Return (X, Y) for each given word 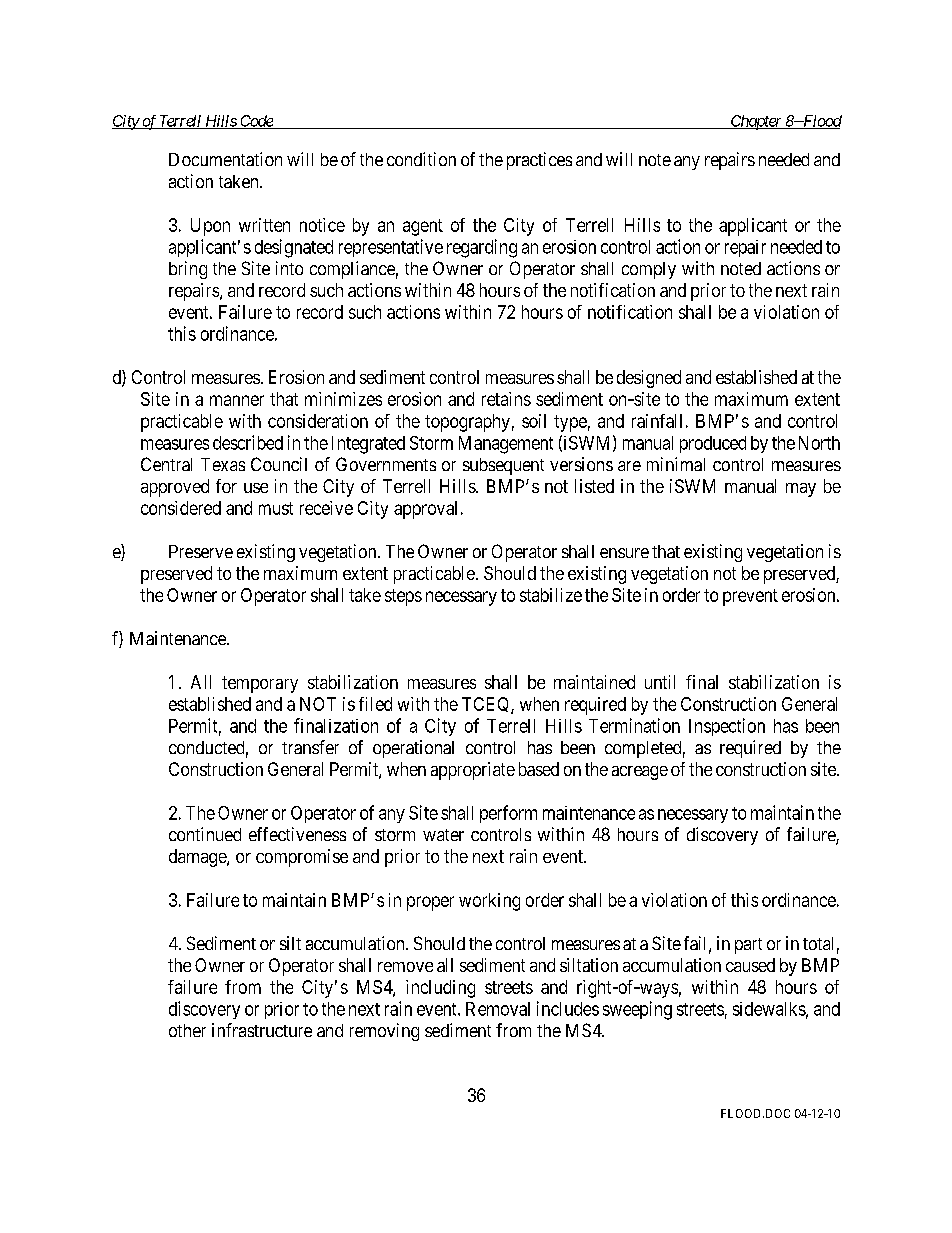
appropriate (473, 771)
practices (539, 161)
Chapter (756, 122)
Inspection (727, 727)
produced (713, 444)
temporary (260, 684)
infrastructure (262, 1030)
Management (506, 445)
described (248, 442)
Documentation (225, 159)
